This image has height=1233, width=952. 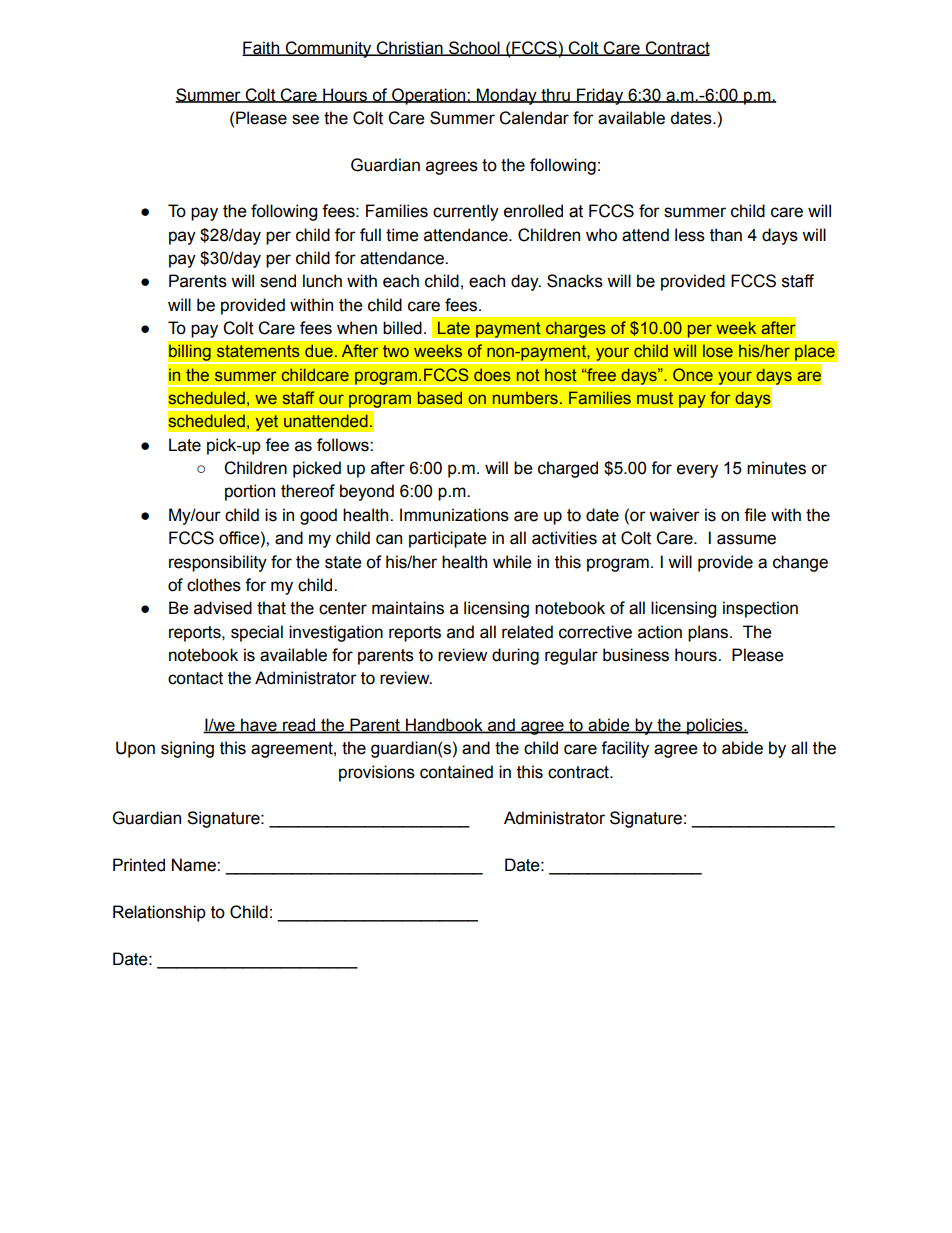 What do you see at coordinates (456, 772) in the image?
I see `contained` at bounding box center [456, 772].
